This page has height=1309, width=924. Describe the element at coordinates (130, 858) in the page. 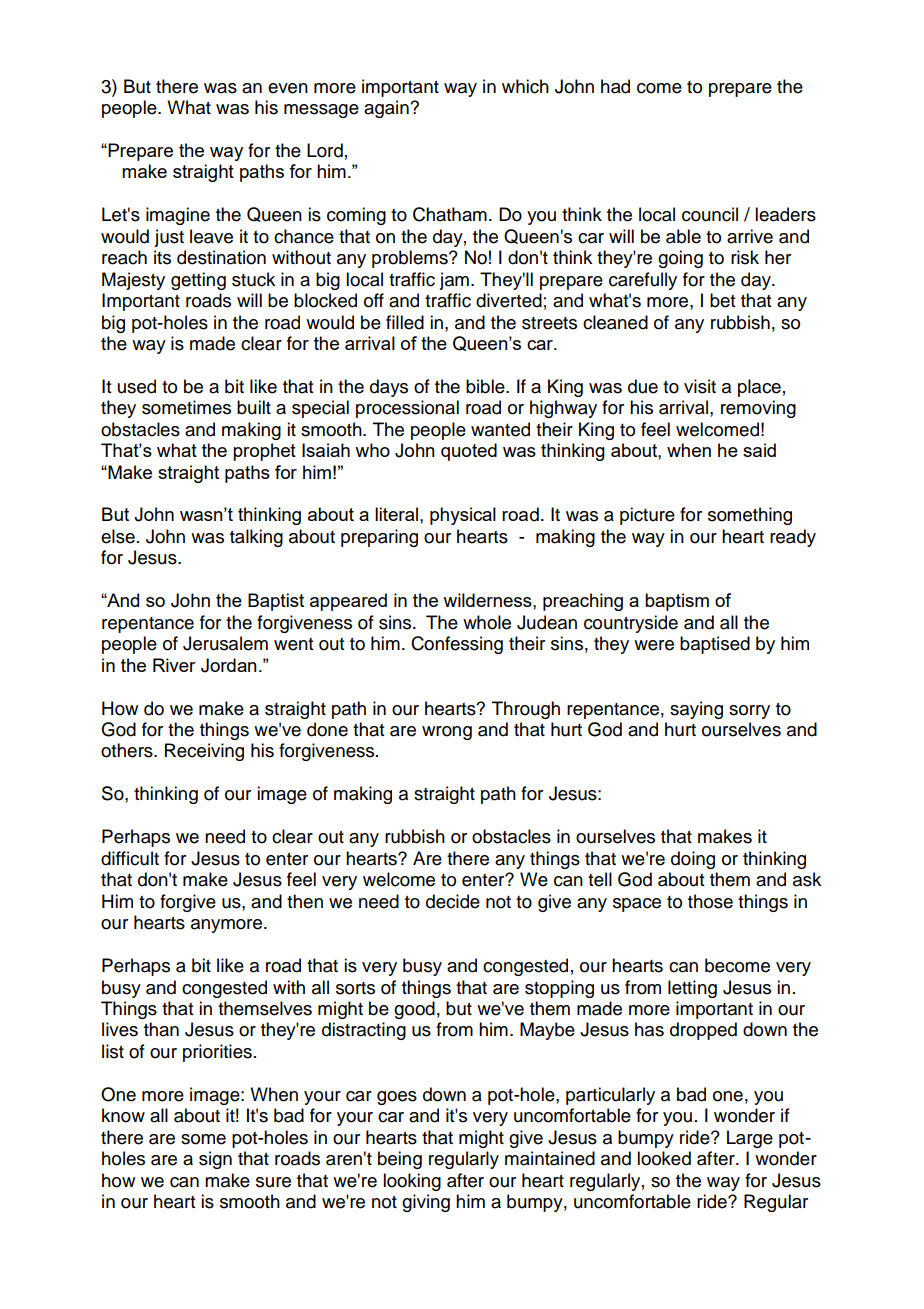

I see `difficult` at that location.
